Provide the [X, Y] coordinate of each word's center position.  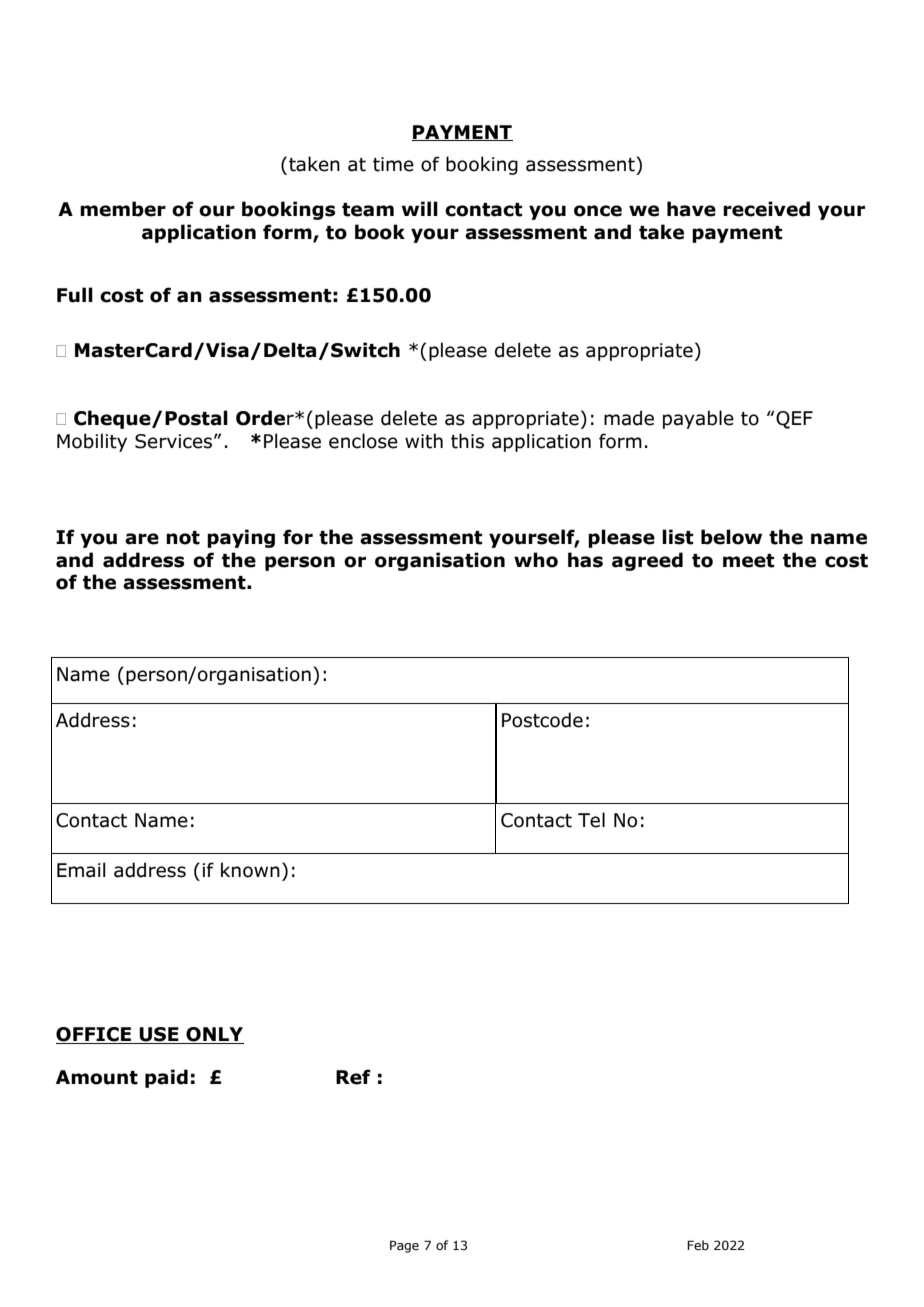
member [123, 209]
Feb [698, 1245]
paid [166, 1078]
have [691, 209]
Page [404, 1246]
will [420, 208]
